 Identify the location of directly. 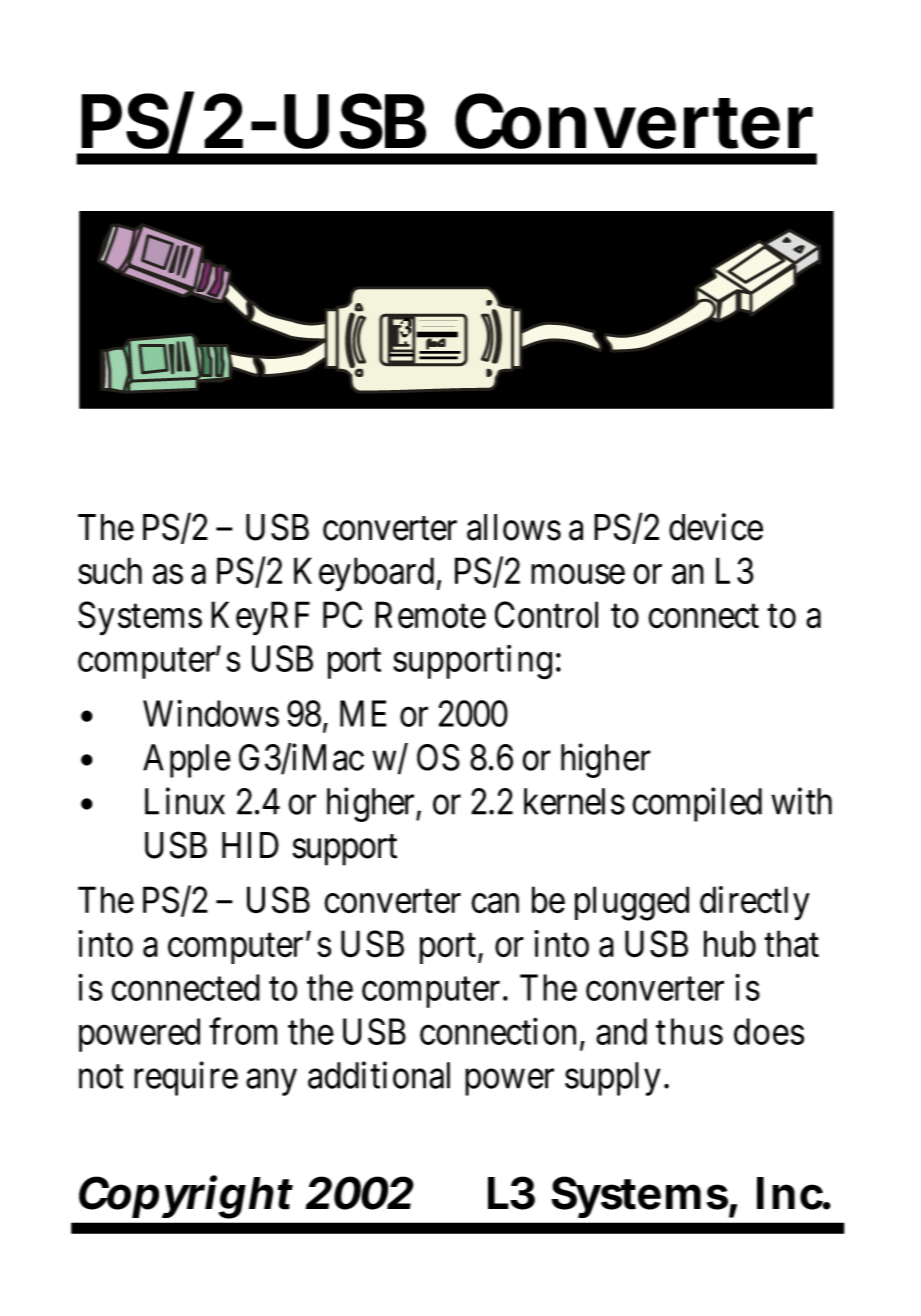
(755, 903).
